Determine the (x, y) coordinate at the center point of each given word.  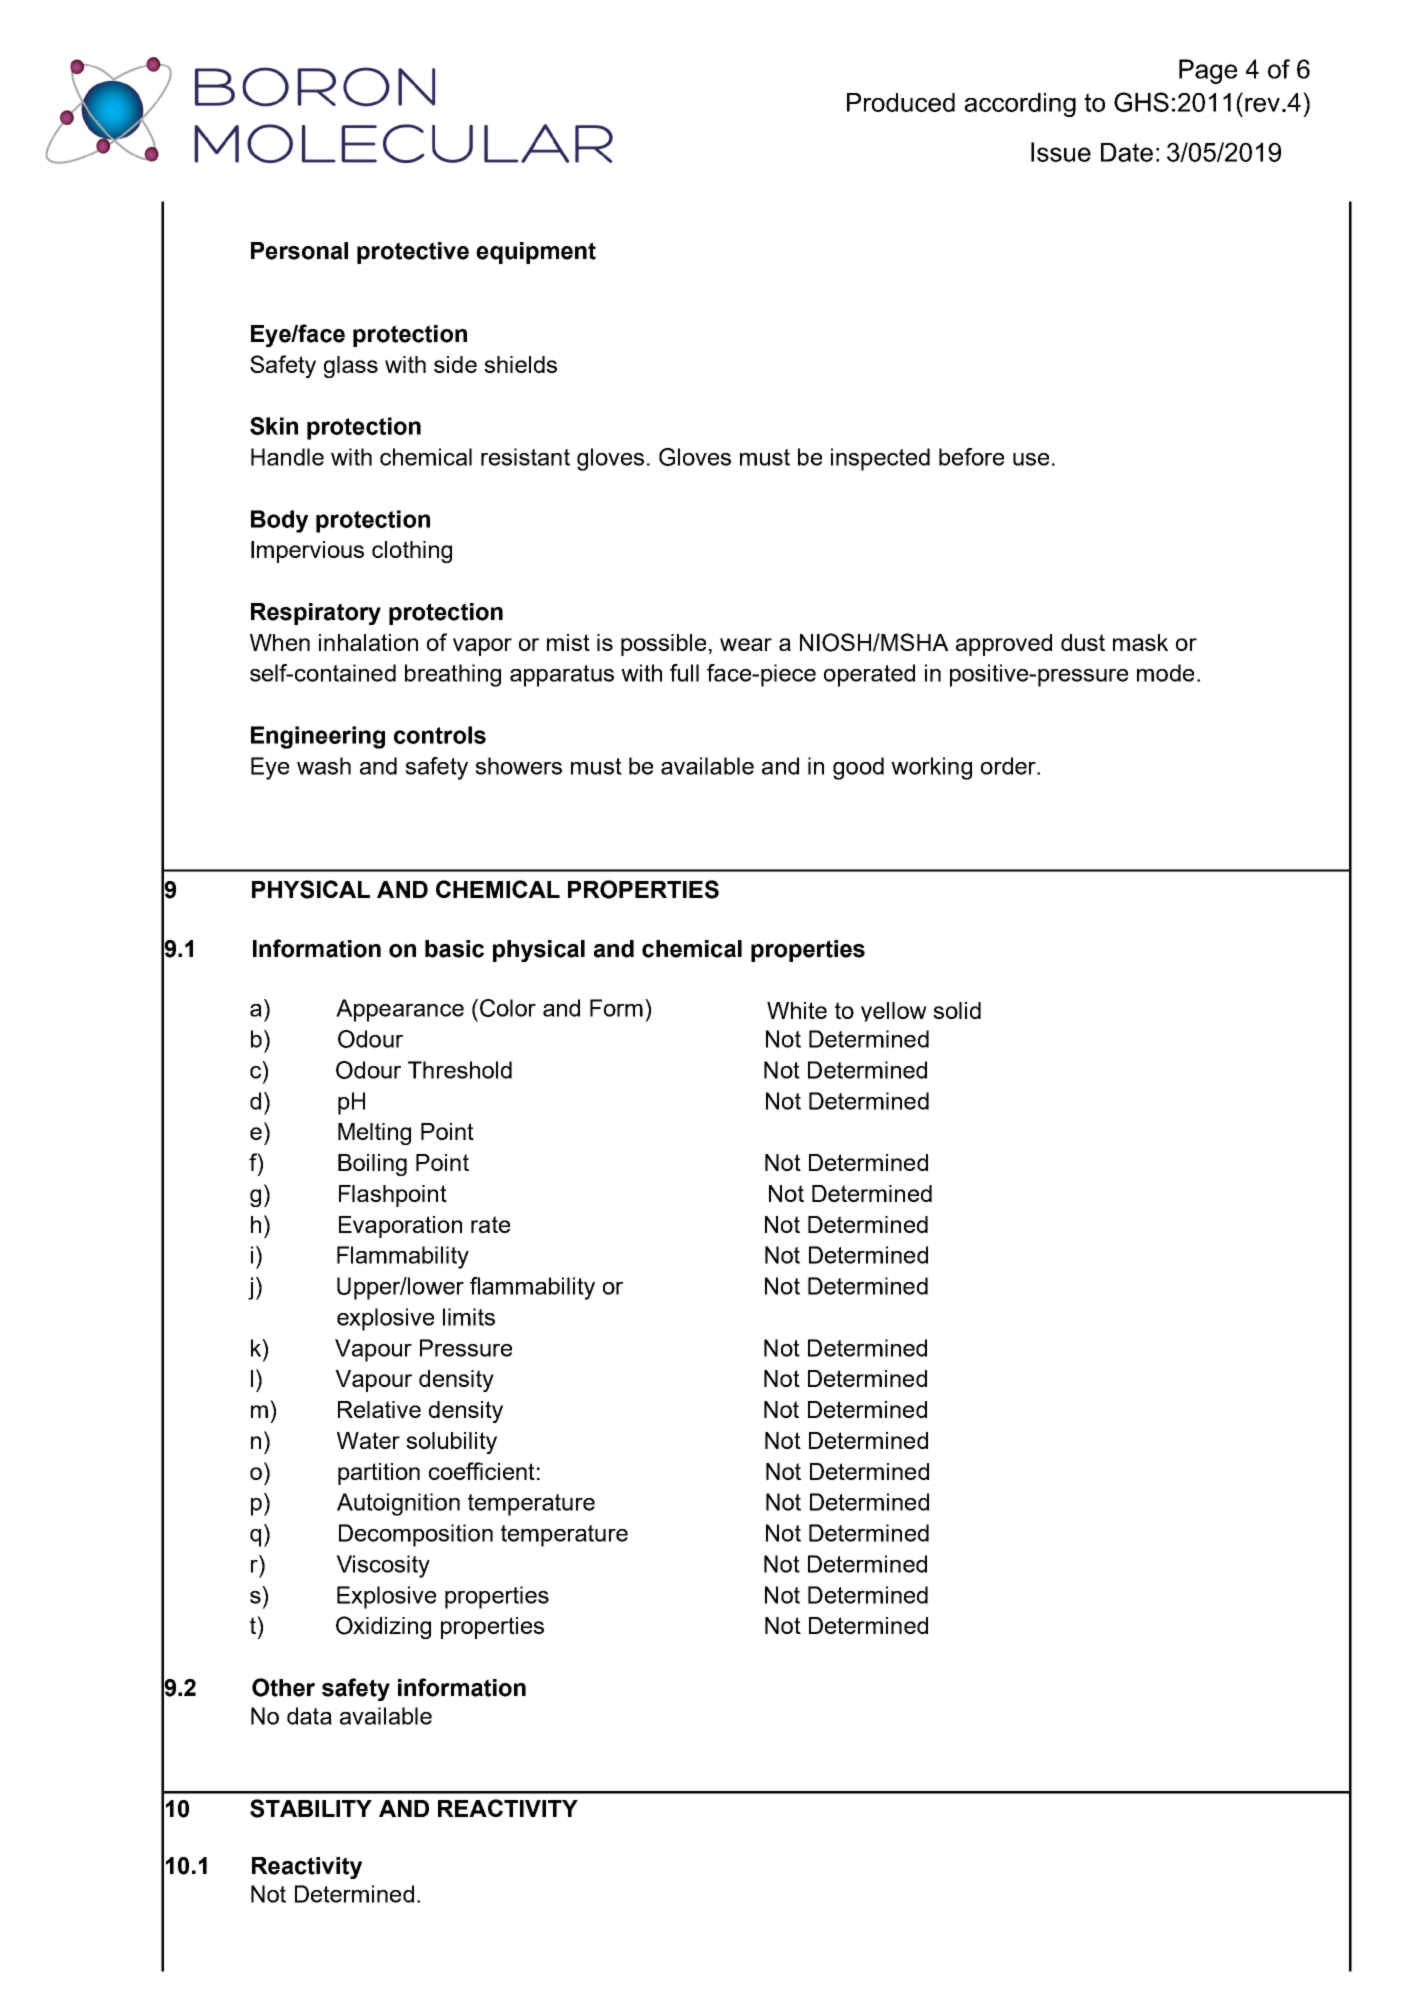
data (309, 1716)
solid (957, 1010)
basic (454, 949)
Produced (901, 102)
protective (413, 253)
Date (1127, 152)
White (797, 1010)
